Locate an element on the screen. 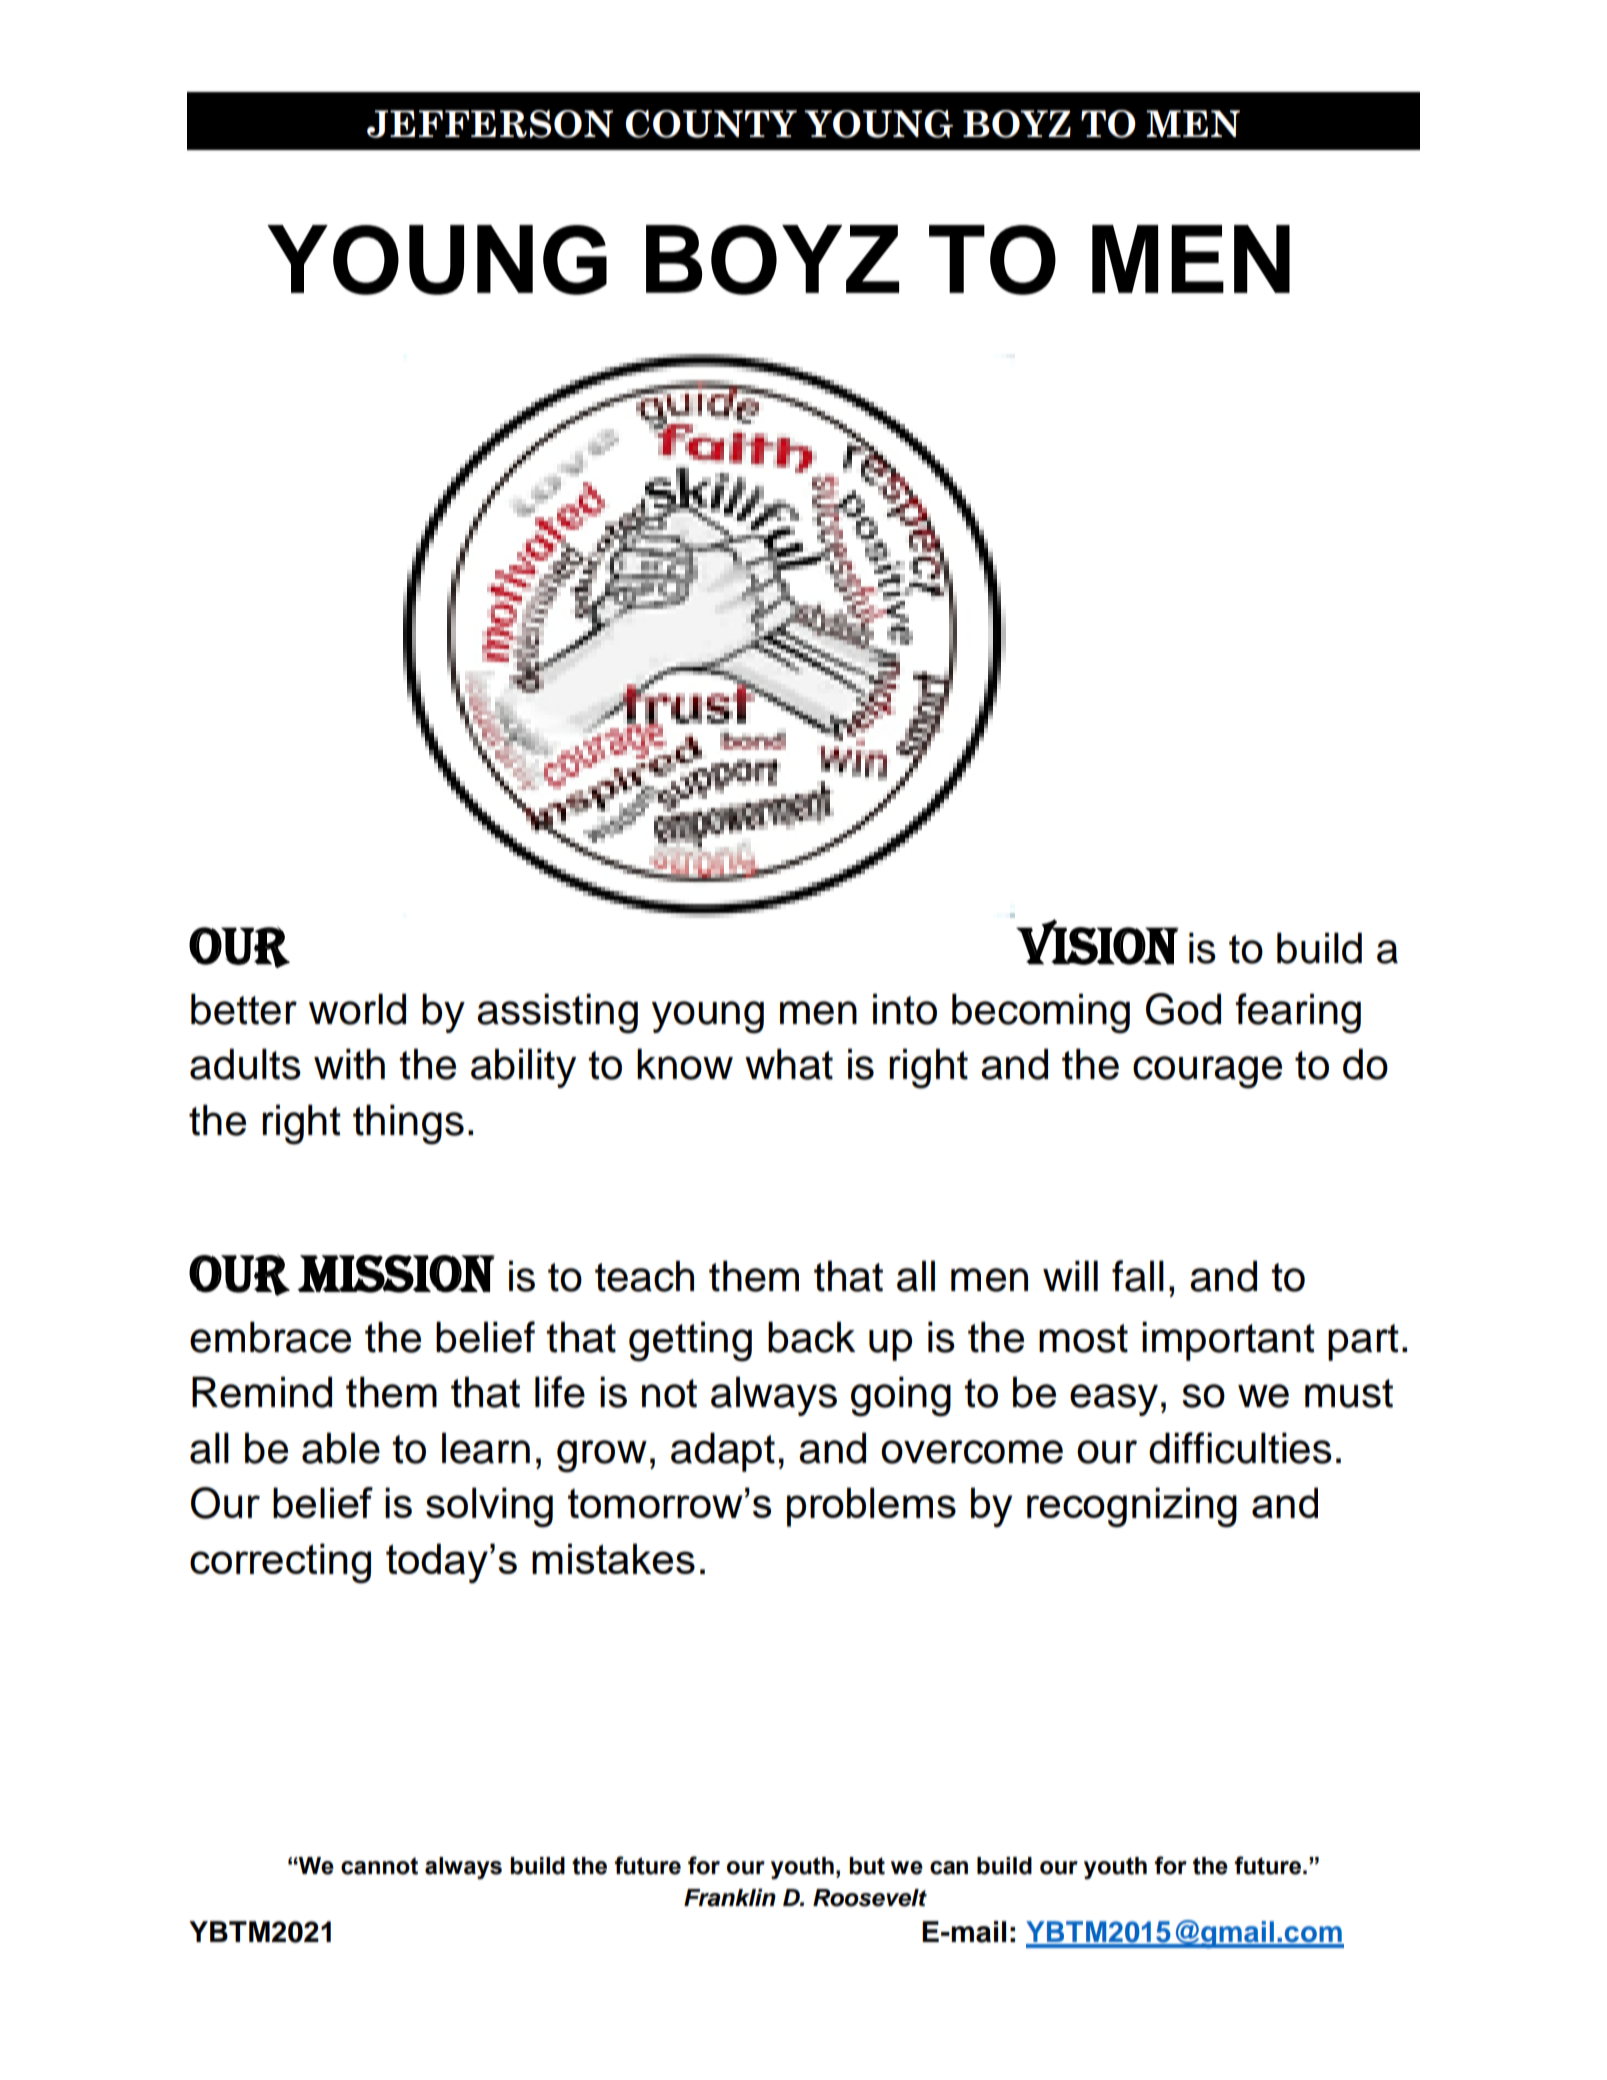 Image resolution: width=1607 pixels, height=2080 pixels. back is located at coordinates (811, 1337).
